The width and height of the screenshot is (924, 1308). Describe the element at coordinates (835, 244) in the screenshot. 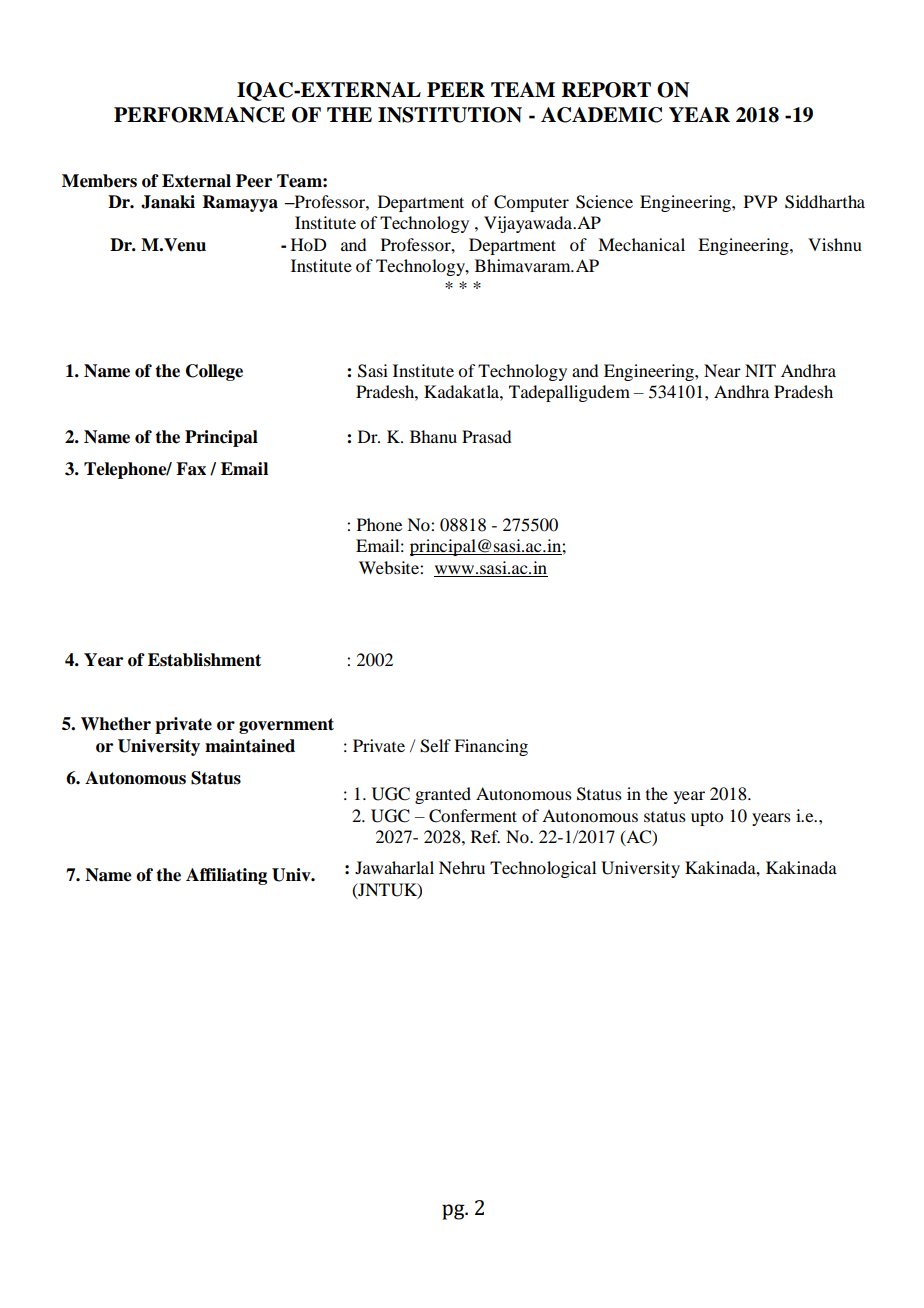

I see `Vishnu` at that location.
